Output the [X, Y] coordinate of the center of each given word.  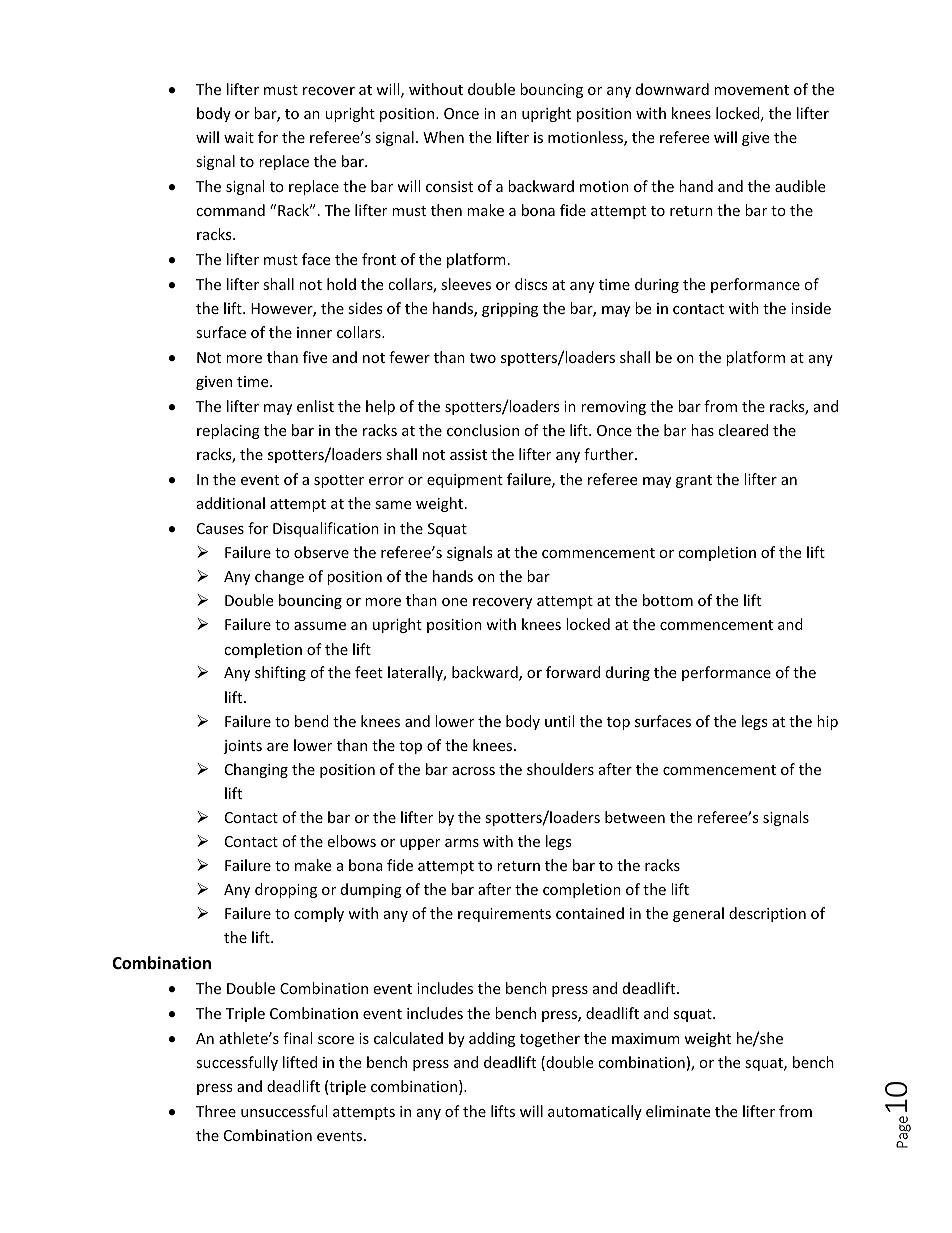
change [279, 577]
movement [751, 90]
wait [239, 137]
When [443, 137]
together [550, 1039]
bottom [668, 600]
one [454, 602]
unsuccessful [284, 1111]
